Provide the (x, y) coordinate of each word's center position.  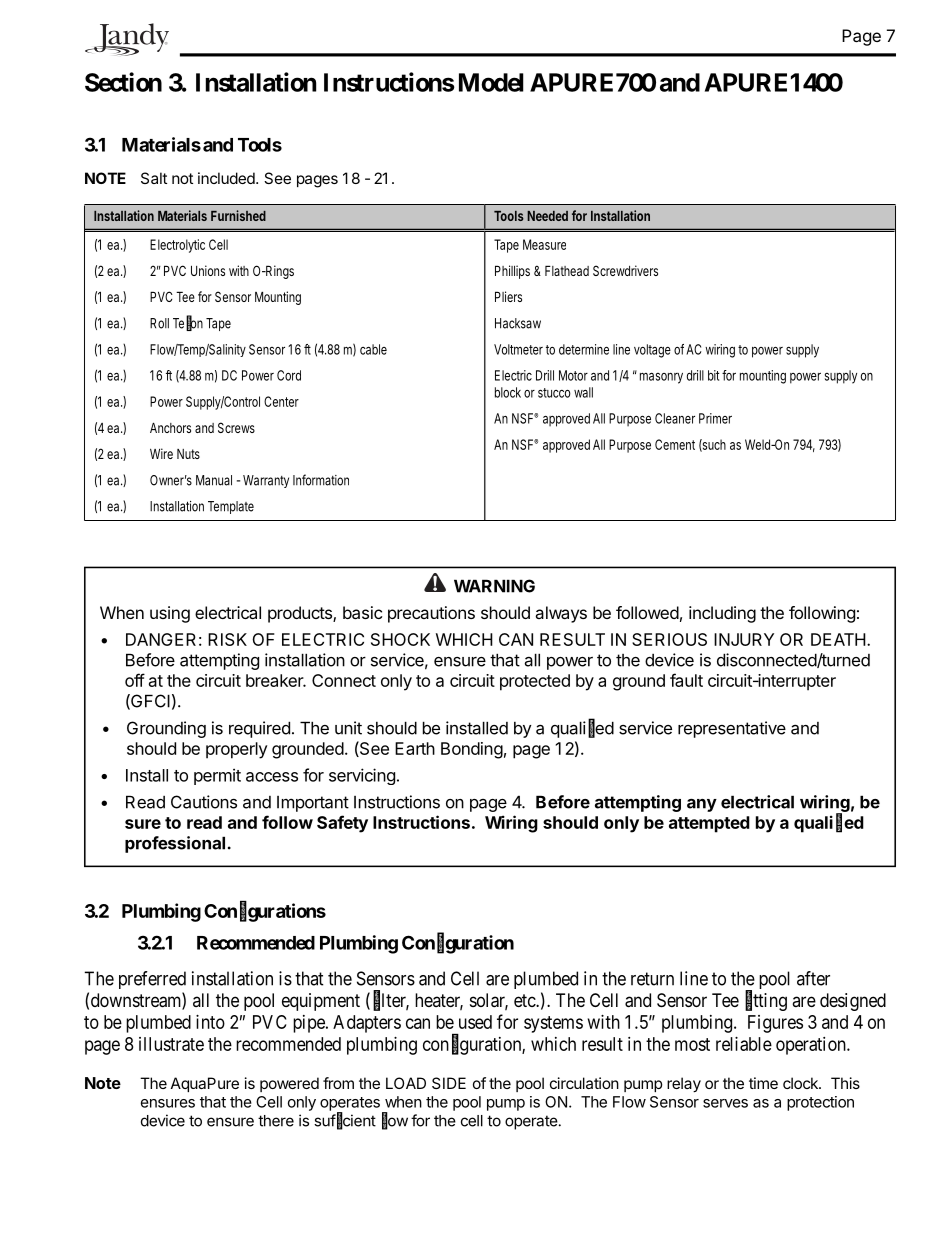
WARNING (494, 586)
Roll (159, 323)
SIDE (449, 1083)
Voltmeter (518, 349)
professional (175, 844)
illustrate (171, 1044)
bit (715, 375)
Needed (547, 216)
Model (491, 82)
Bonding (472, 750)
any (702, 805)
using (170, 614)
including (722, 614)
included (227, 178)
